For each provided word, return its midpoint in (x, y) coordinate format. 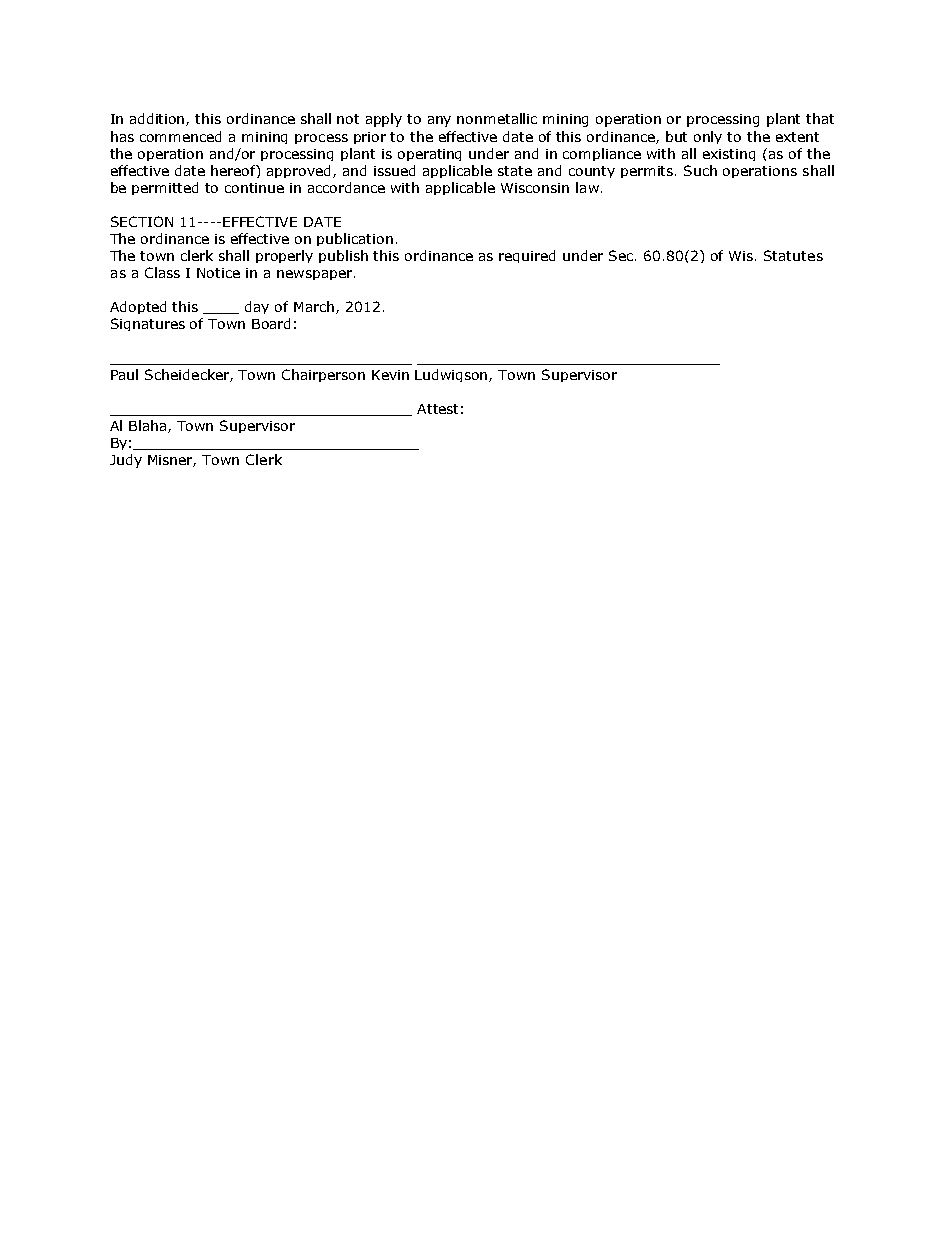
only (708, 137)
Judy (126, 461)
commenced (180, 136)
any (439, 121)
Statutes (793, 255)
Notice (218, 273)
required (527, 256)
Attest (437, 409)
